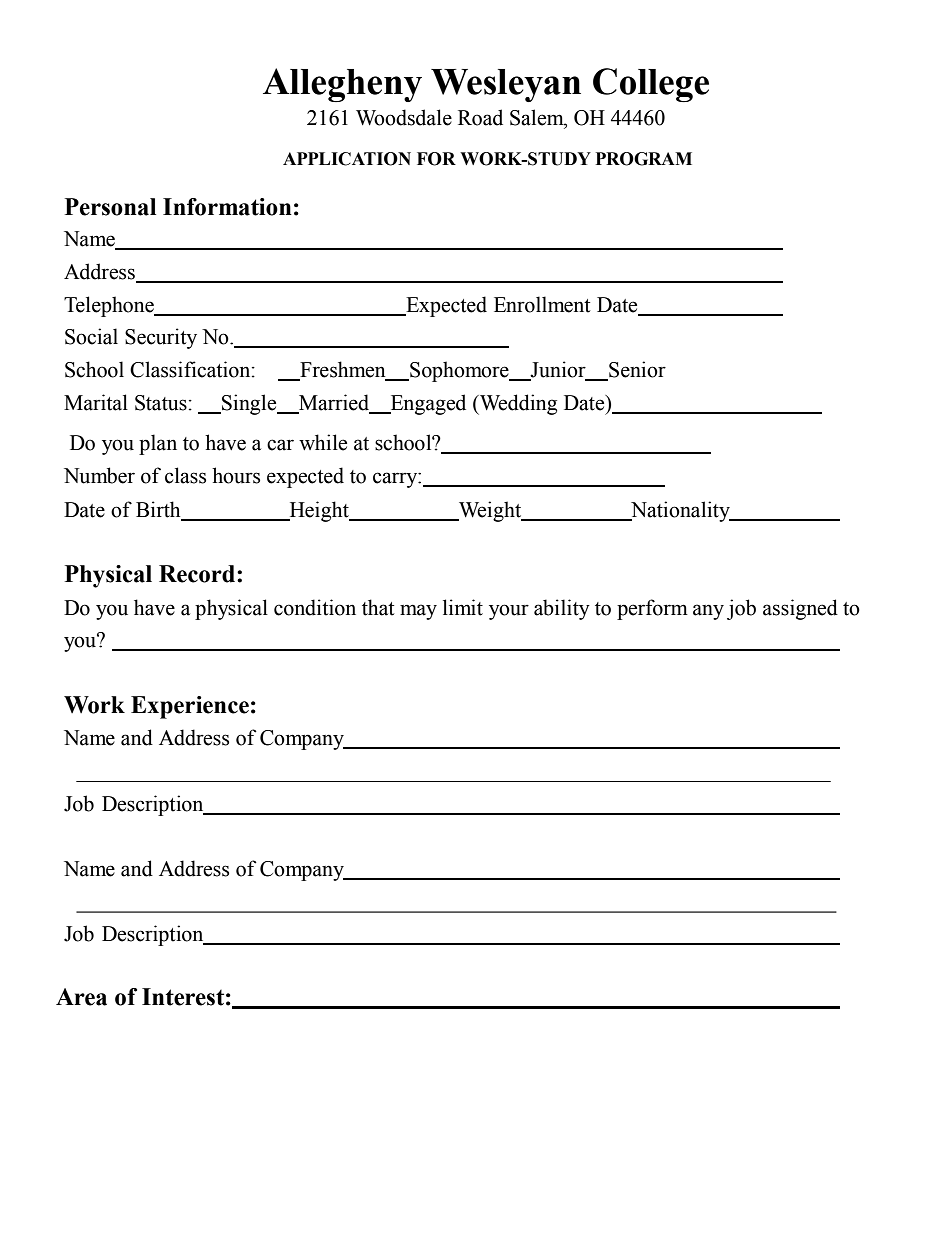 The width and height of the image is (952, 1233). What do you see at coordinates (110, 207) in the image?
I see `Personal` at bounding box center [110, 207].
